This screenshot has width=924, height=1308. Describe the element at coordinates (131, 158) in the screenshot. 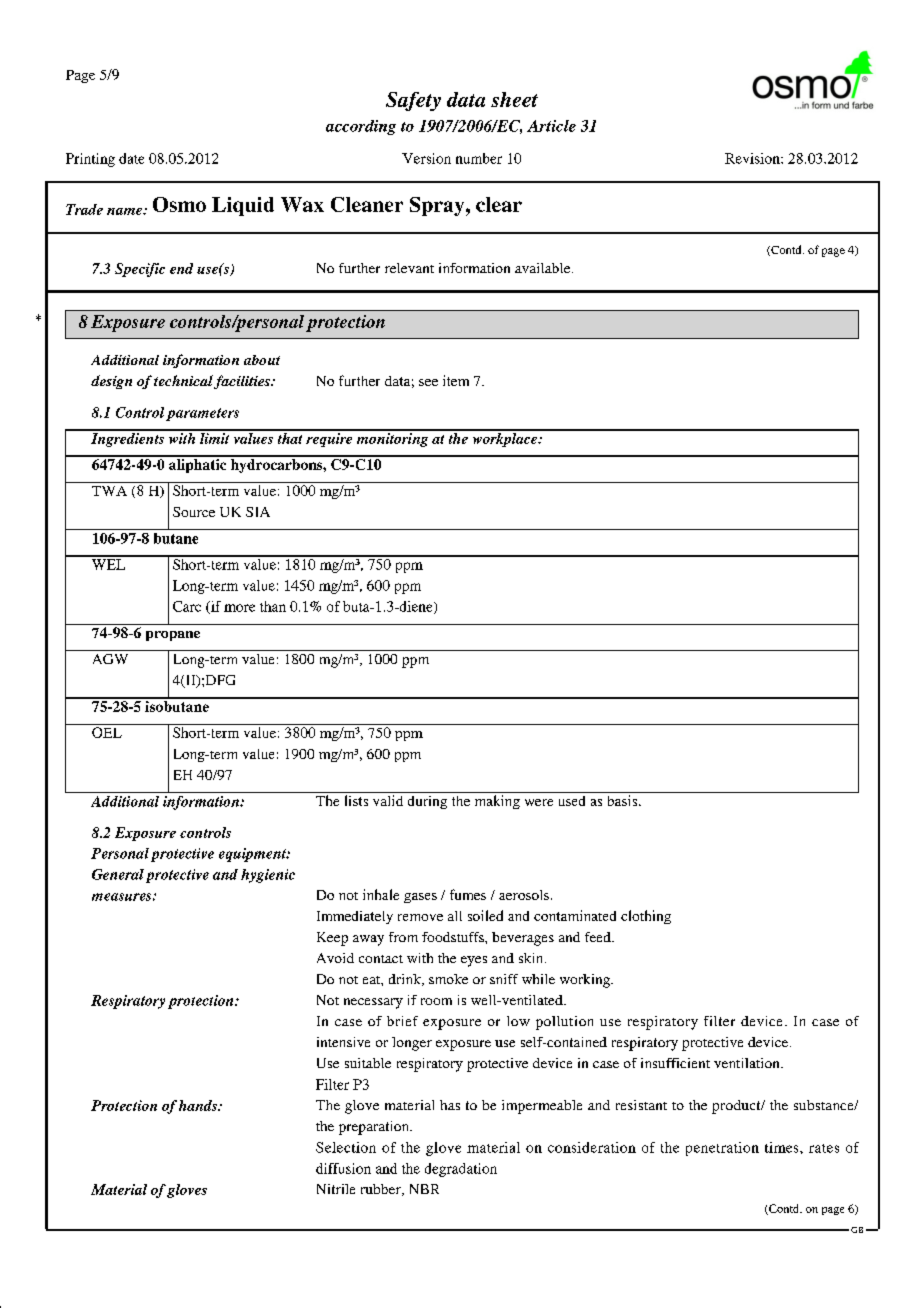

I see `date` at that location.
